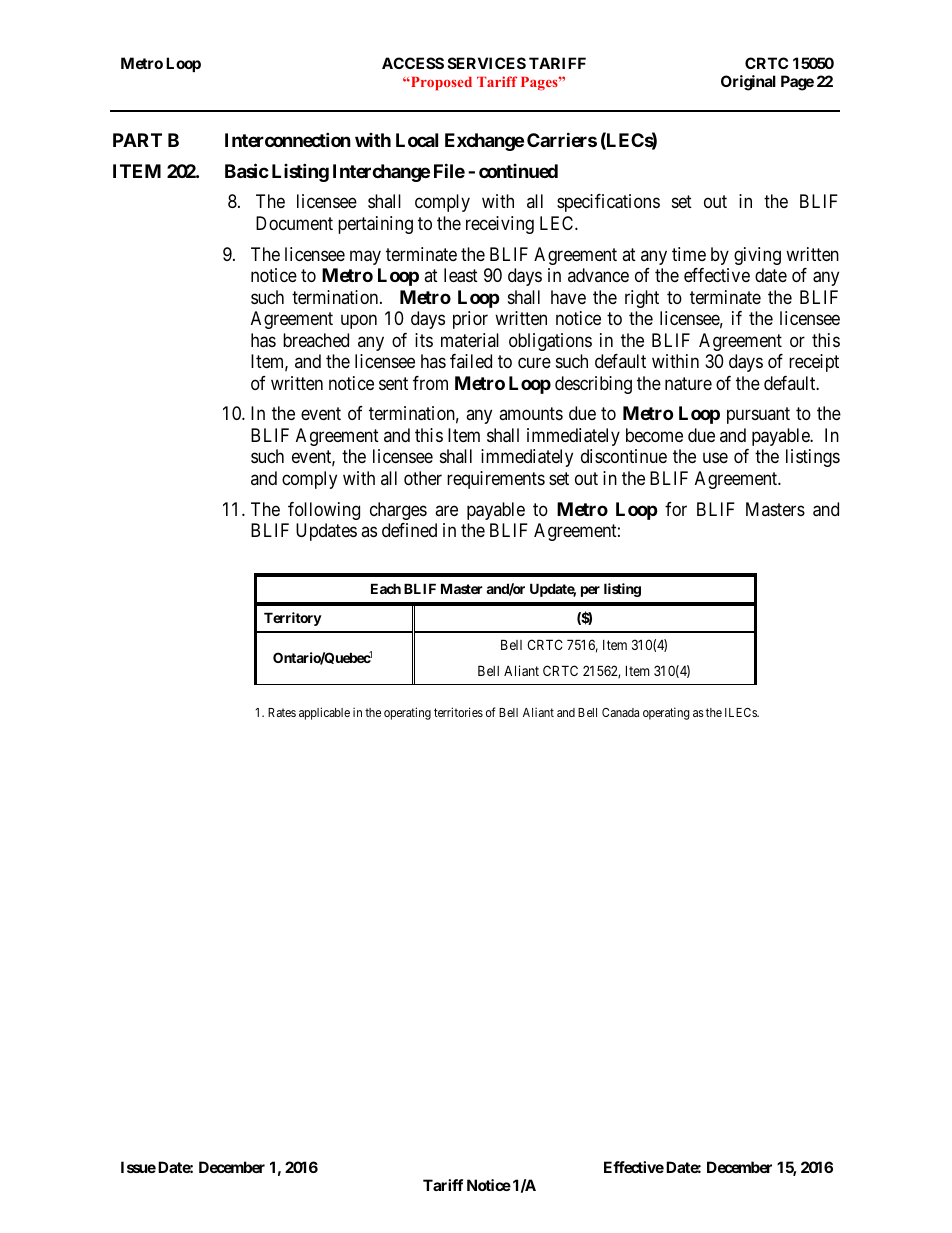  Describe the element at coordinates (293, 619) in the screenshot. I see `Territory` at that location.
